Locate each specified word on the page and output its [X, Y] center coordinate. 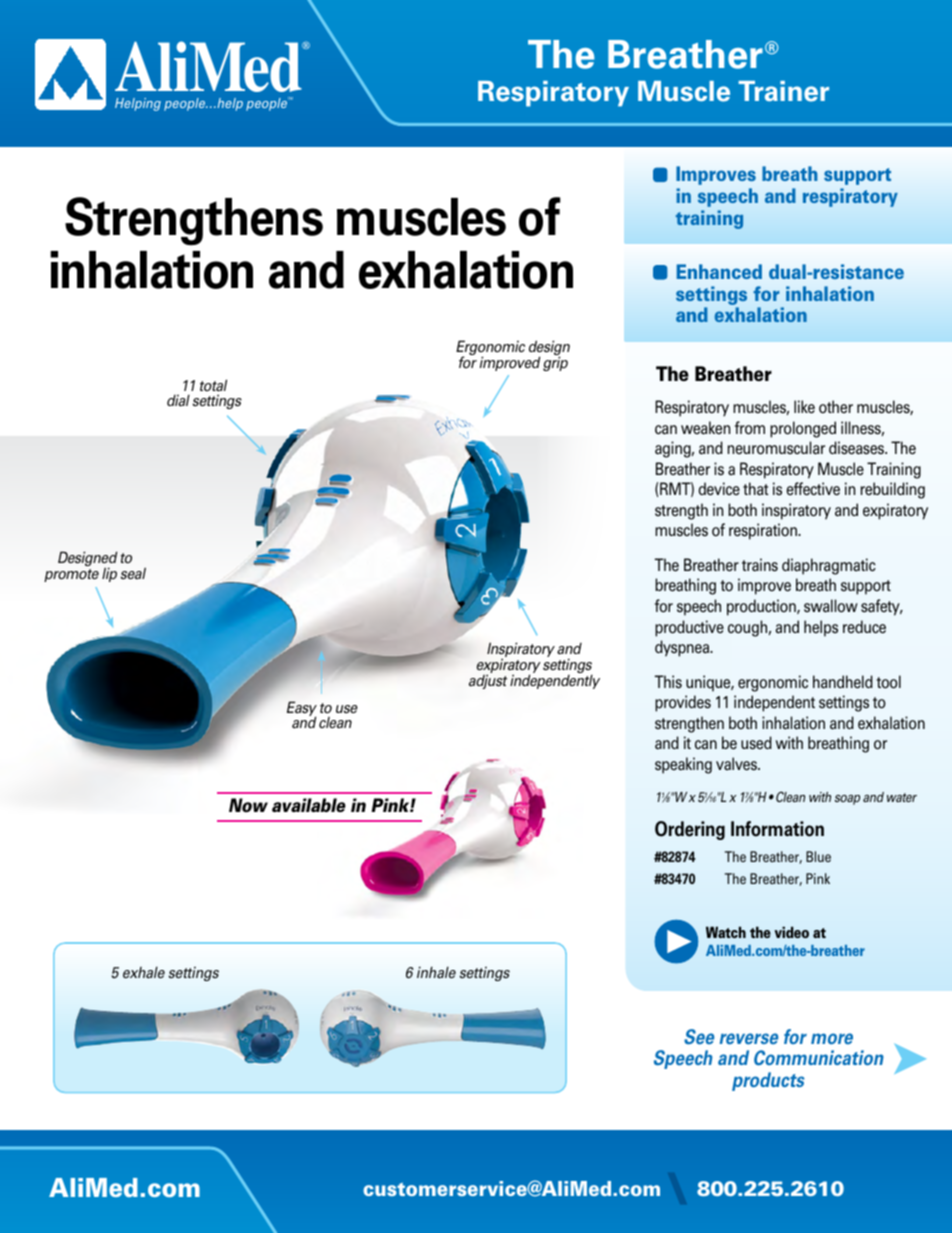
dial [178, 401]
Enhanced [719, 271]
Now [248, 805]
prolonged [803, 429]
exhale [144, 973]
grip [555, 363]
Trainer [783, 91]
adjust [488, 680]
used [756, 743]
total [213, 385]
